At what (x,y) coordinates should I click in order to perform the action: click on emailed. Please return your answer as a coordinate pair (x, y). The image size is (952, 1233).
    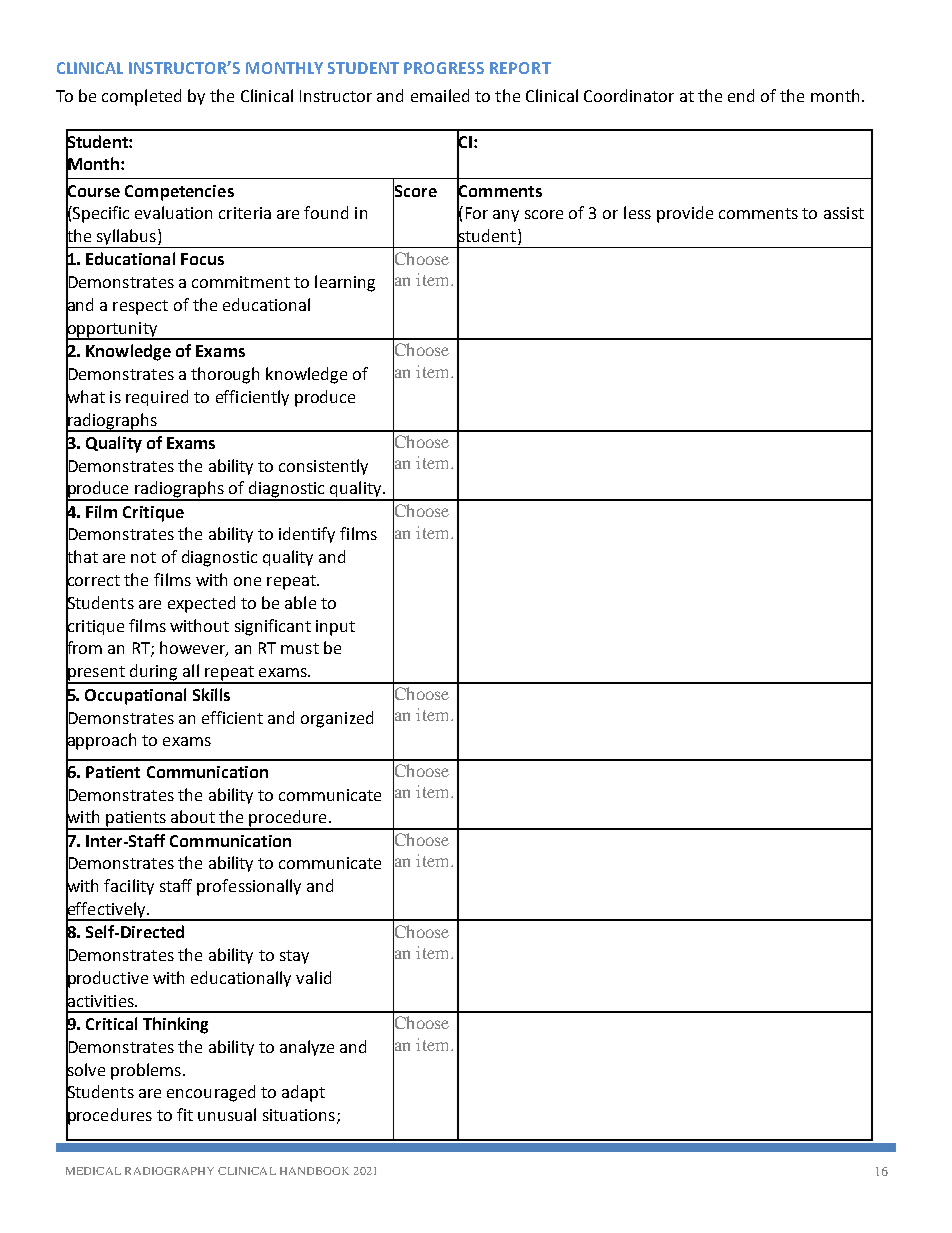
    Looking at the image, I should click on (440, 95).
